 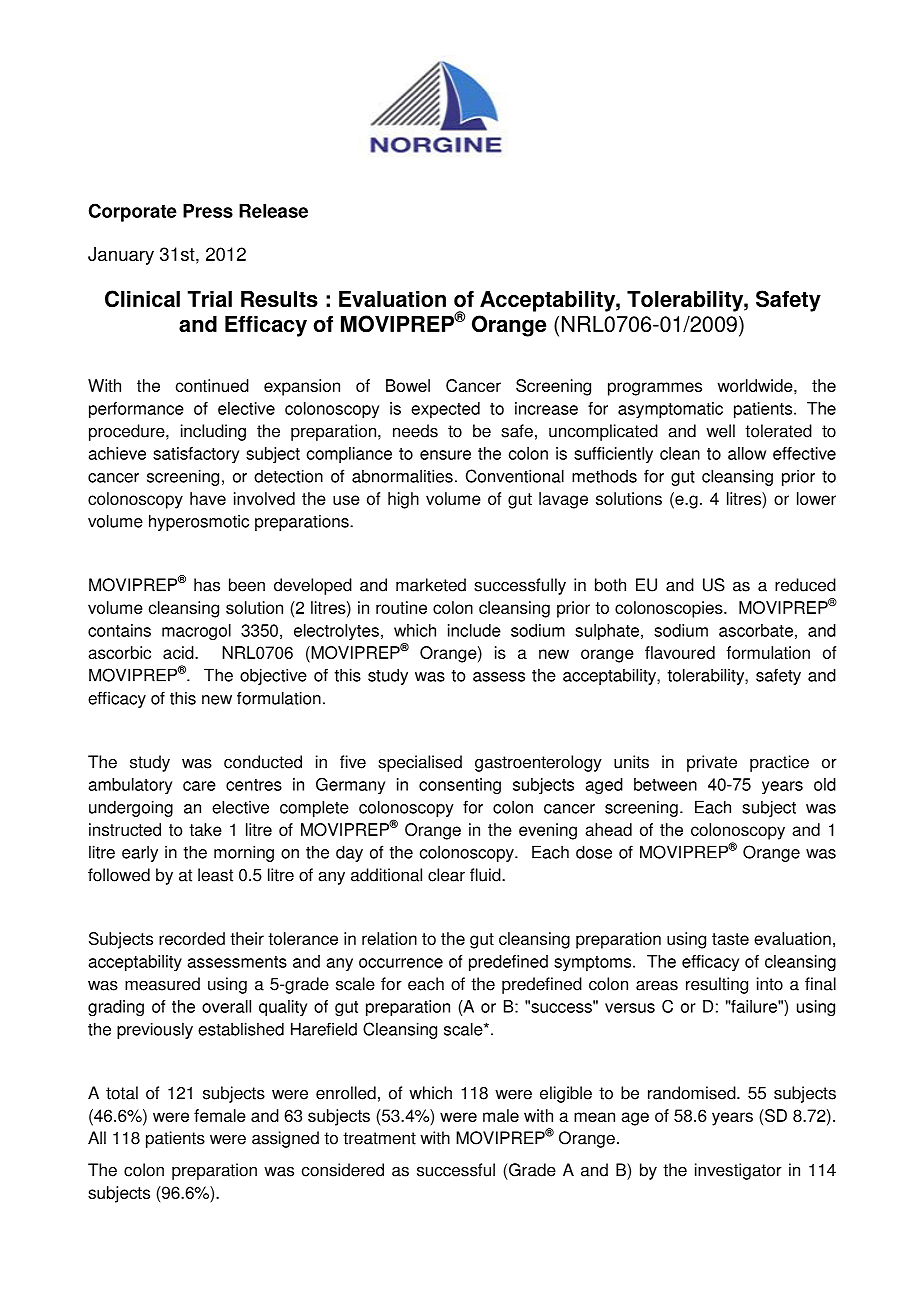 I want to click on Press, so click(x=208, y=211).
